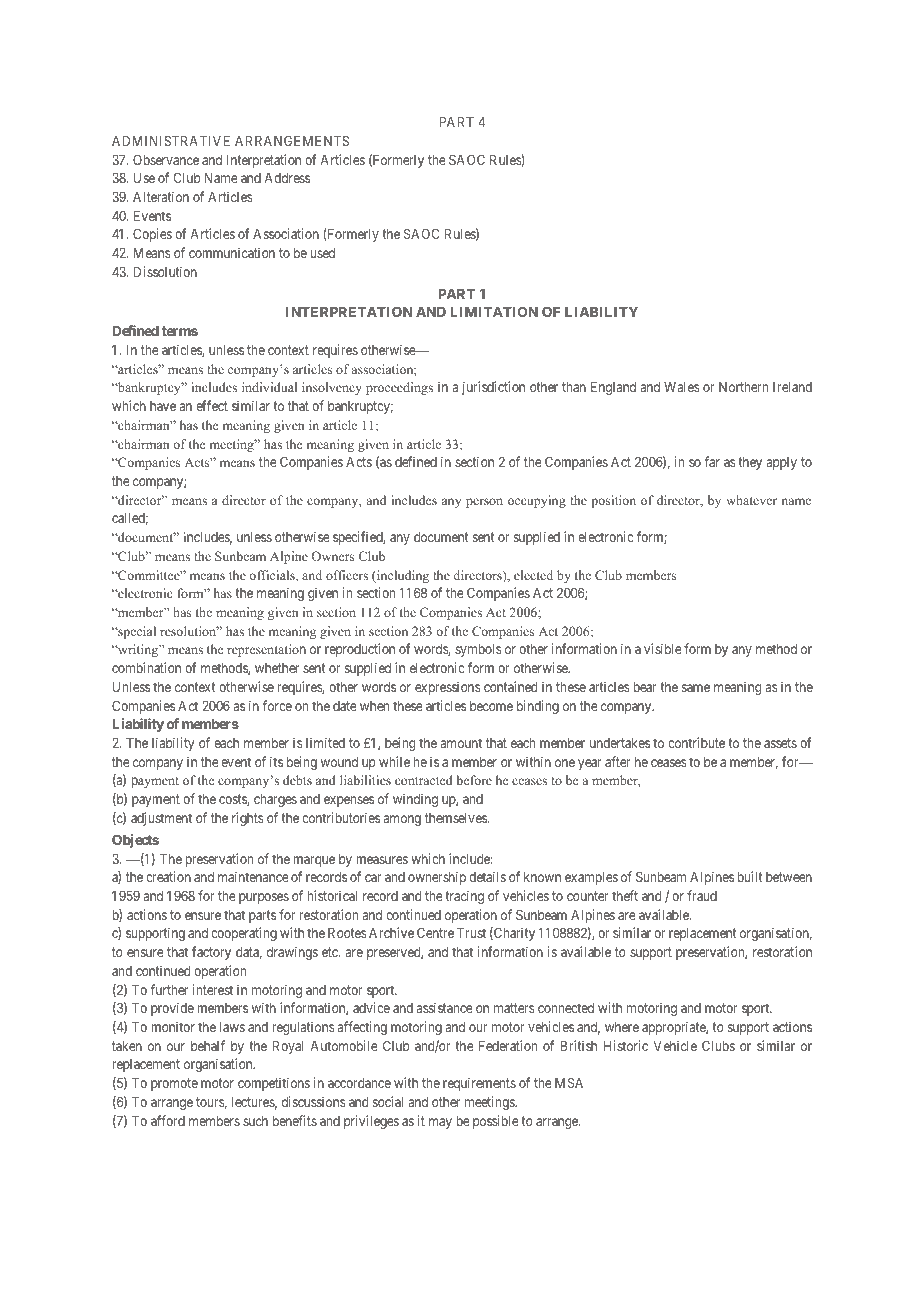 This screenshot has width=924, height=1308. I want to click on Wales, so click(682, 387).
